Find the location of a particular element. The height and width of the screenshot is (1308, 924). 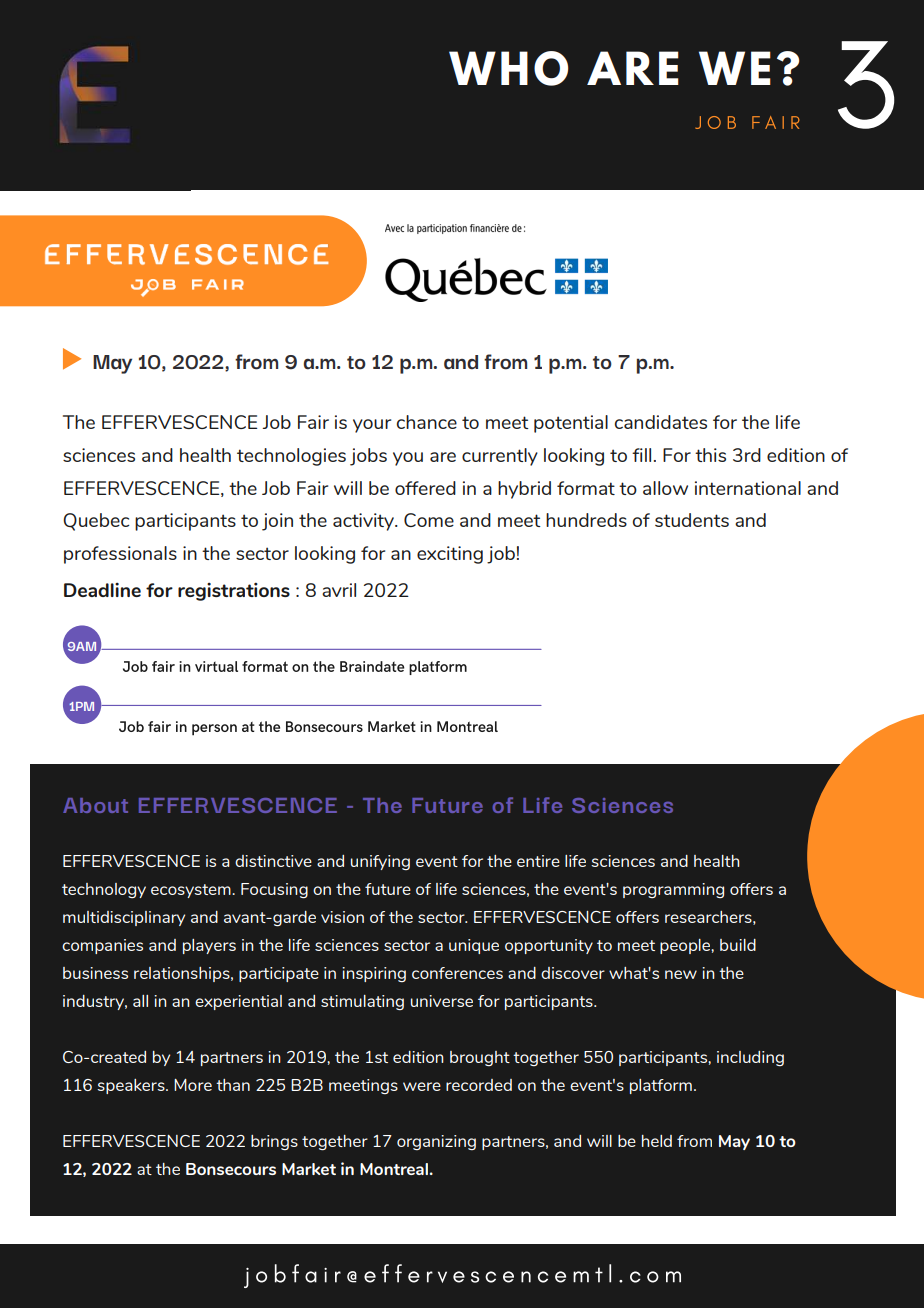

exciting is located at coordinates (450, 555).
